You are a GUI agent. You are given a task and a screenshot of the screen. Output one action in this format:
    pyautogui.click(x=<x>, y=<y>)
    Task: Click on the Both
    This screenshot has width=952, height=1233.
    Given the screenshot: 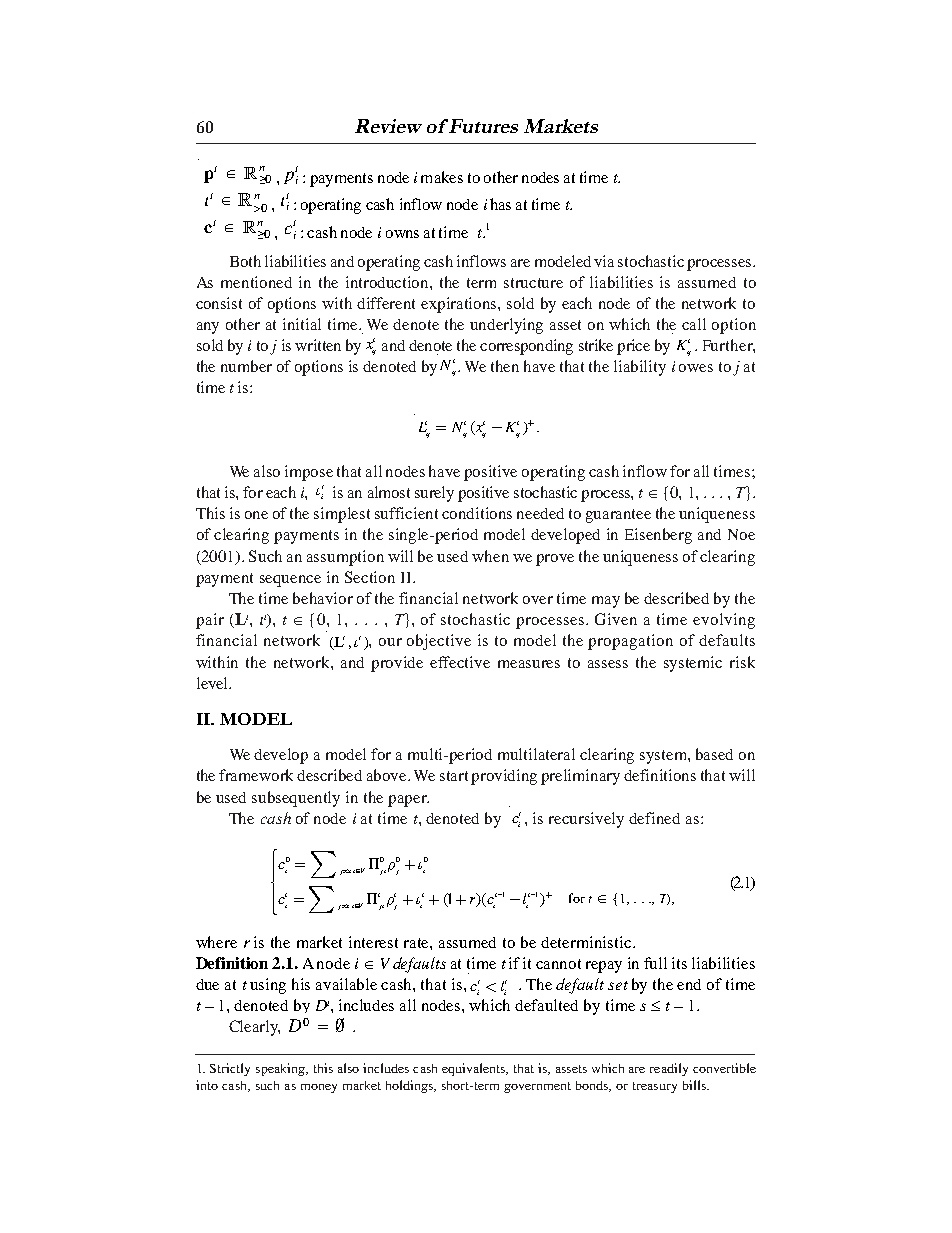 What is the action you would take?
    pyautogui.click(x=245, y=261)
